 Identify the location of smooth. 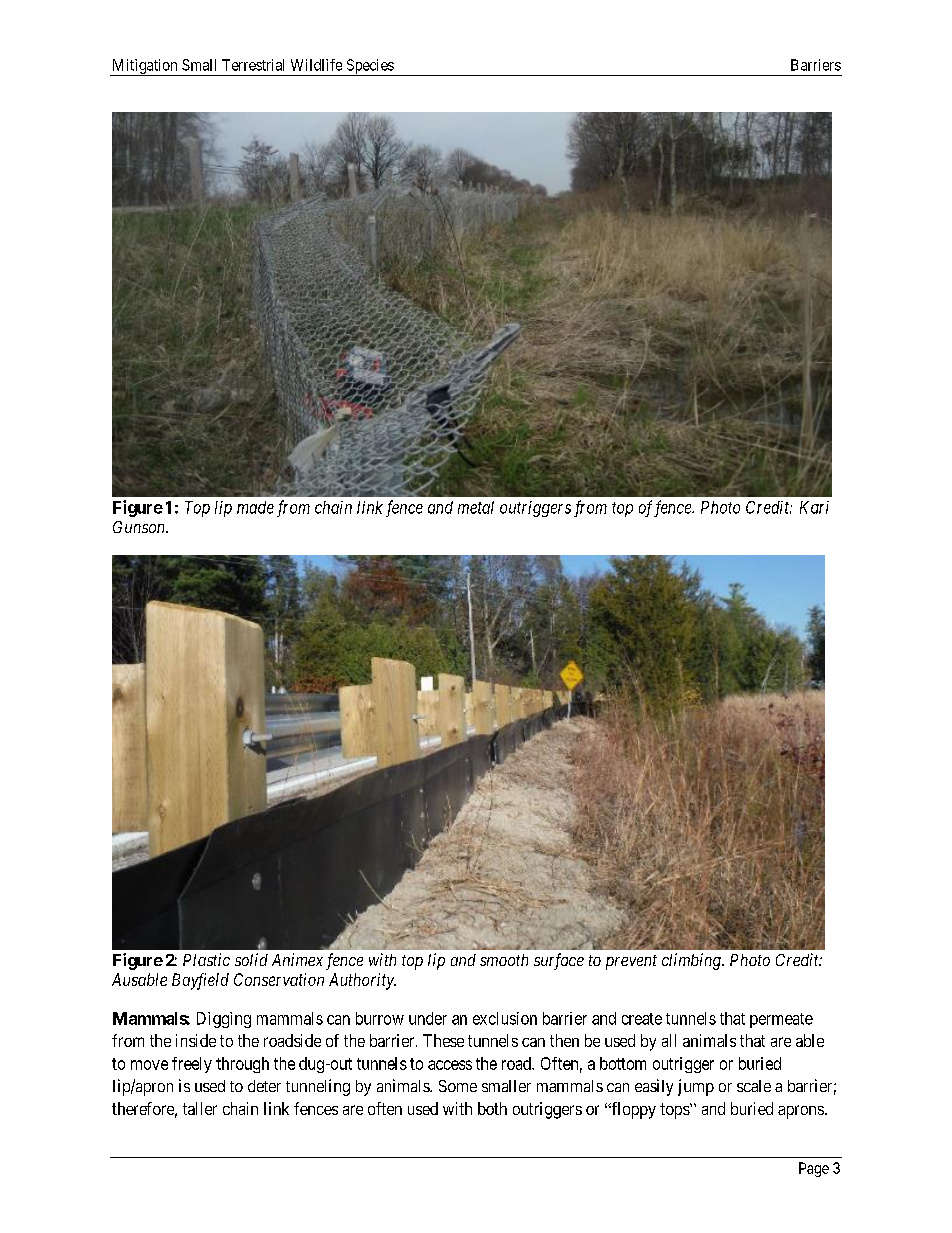
(504, 960).
